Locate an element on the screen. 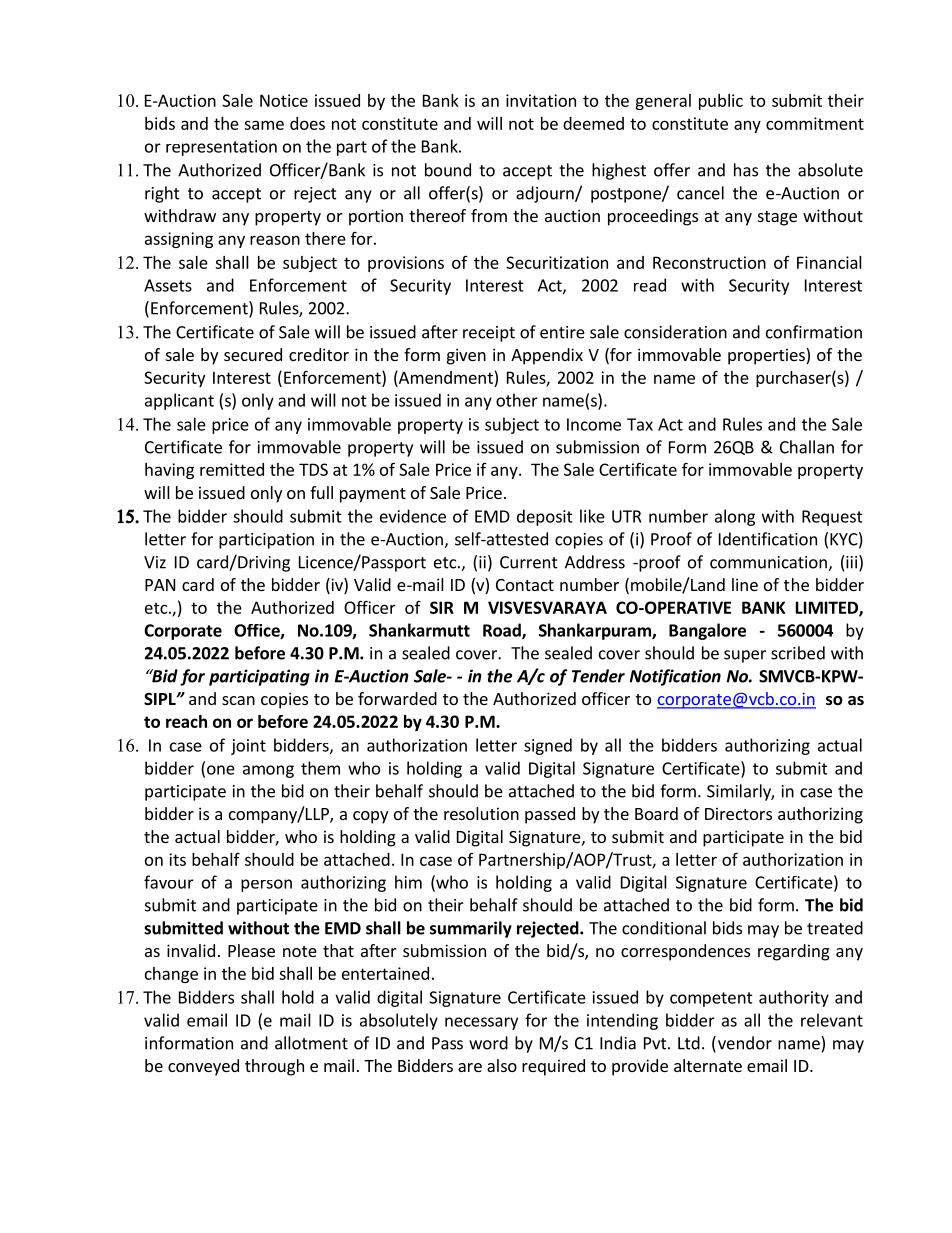 The image size is (952, 1233). other is located at coordinates (517, 400).
